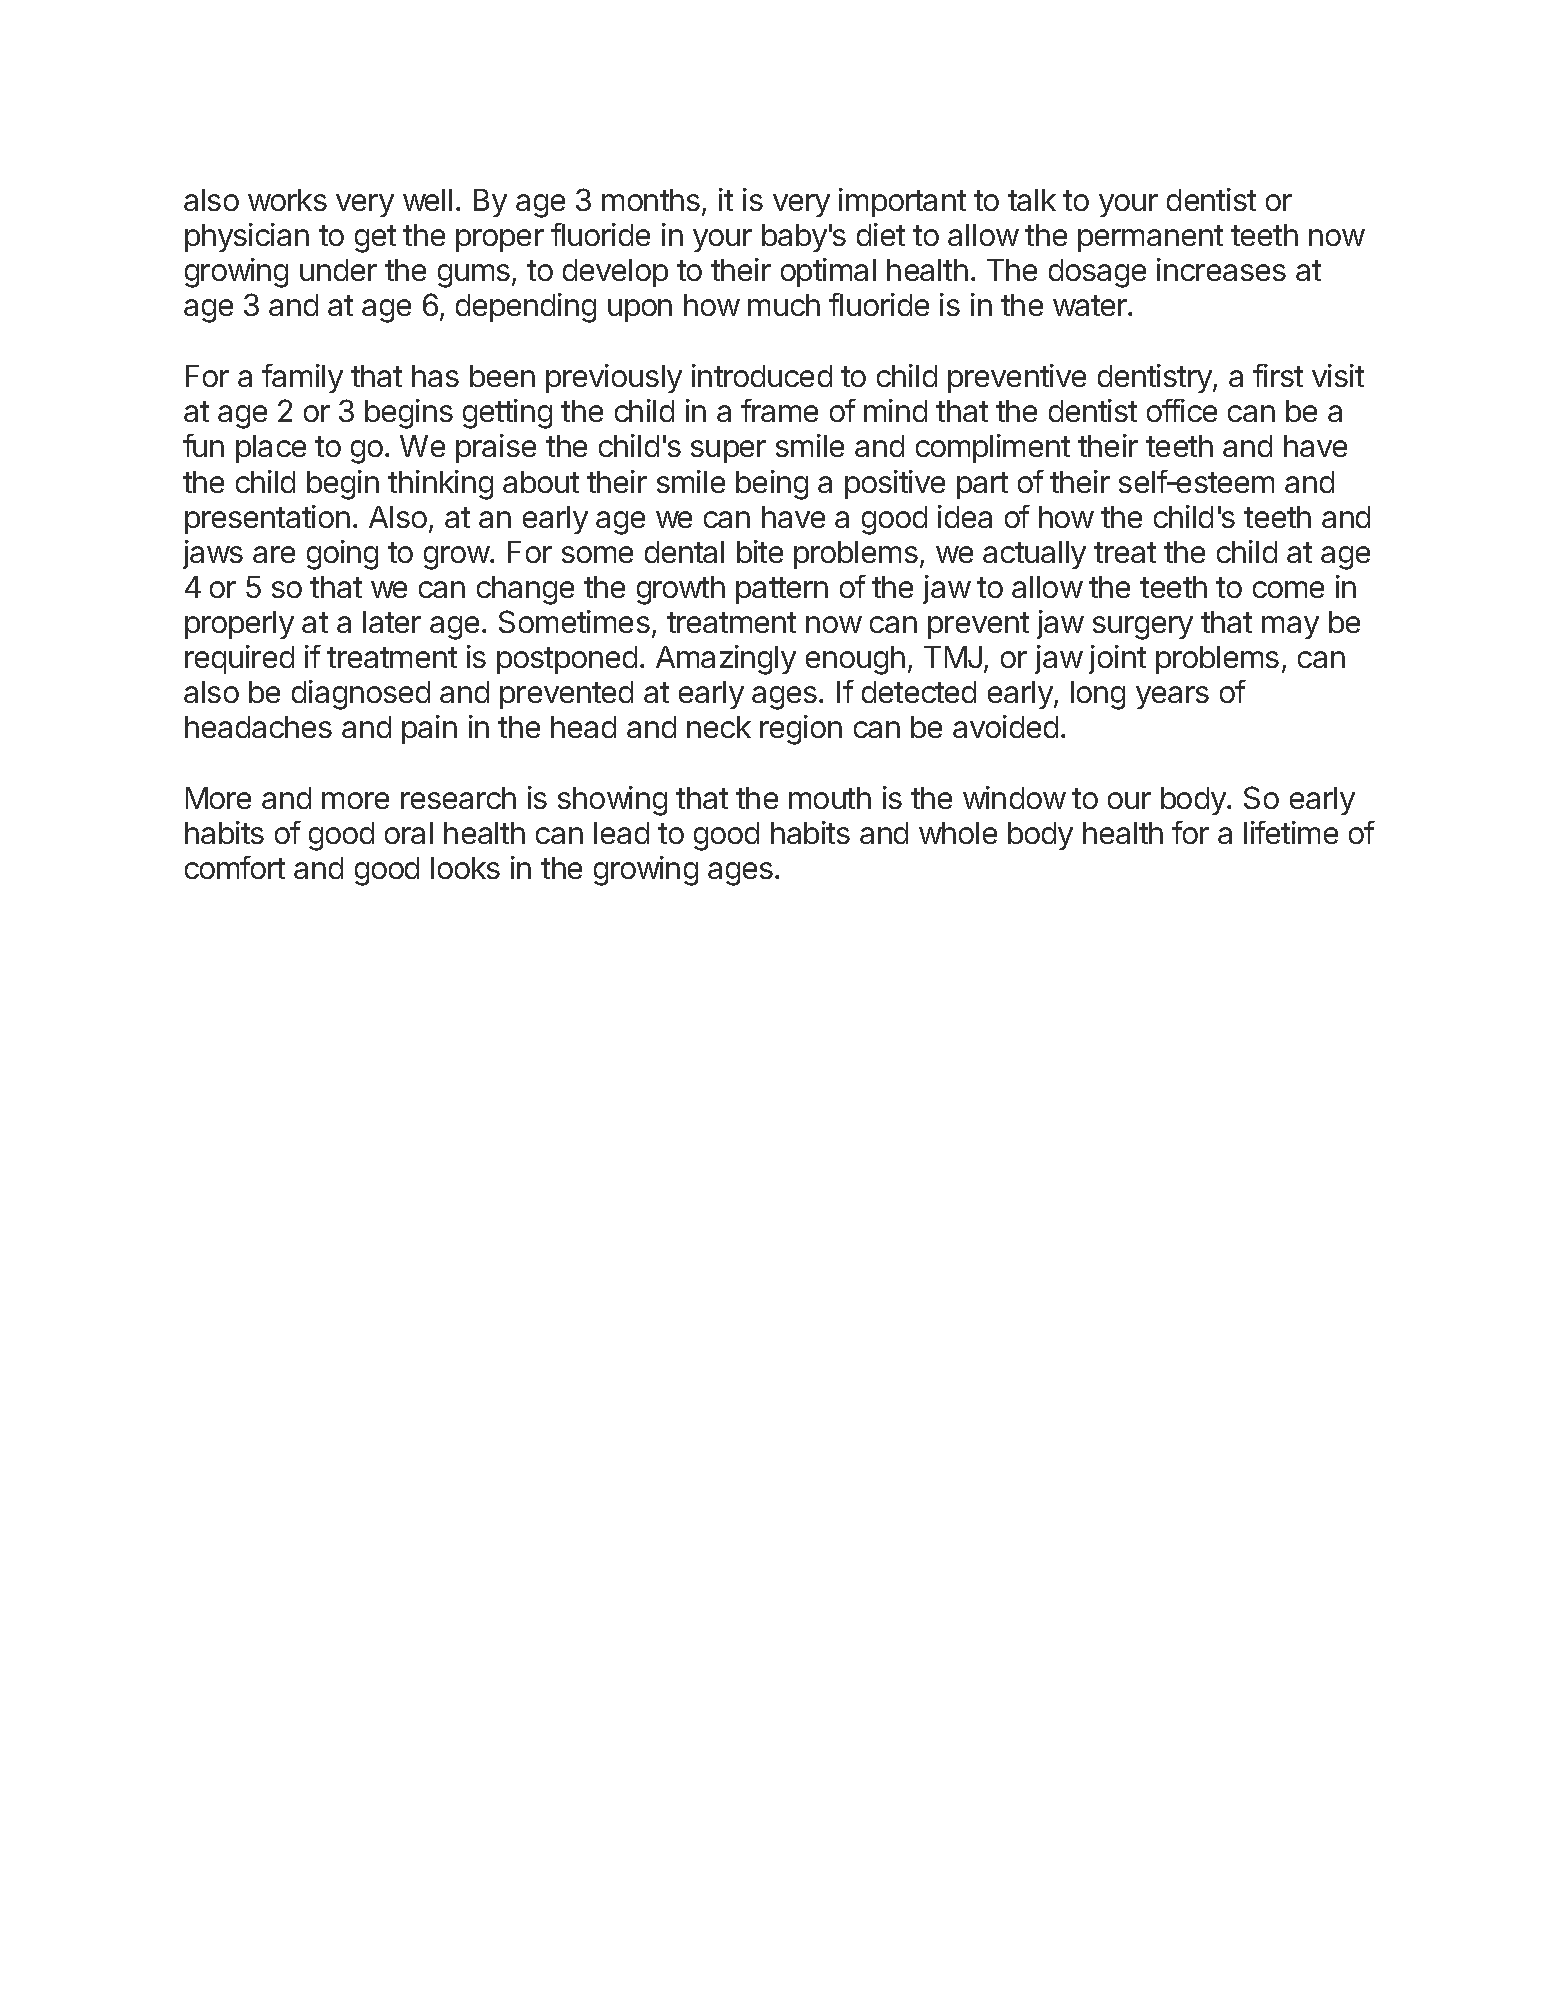  I want to click on bite, so click(760, 551).
